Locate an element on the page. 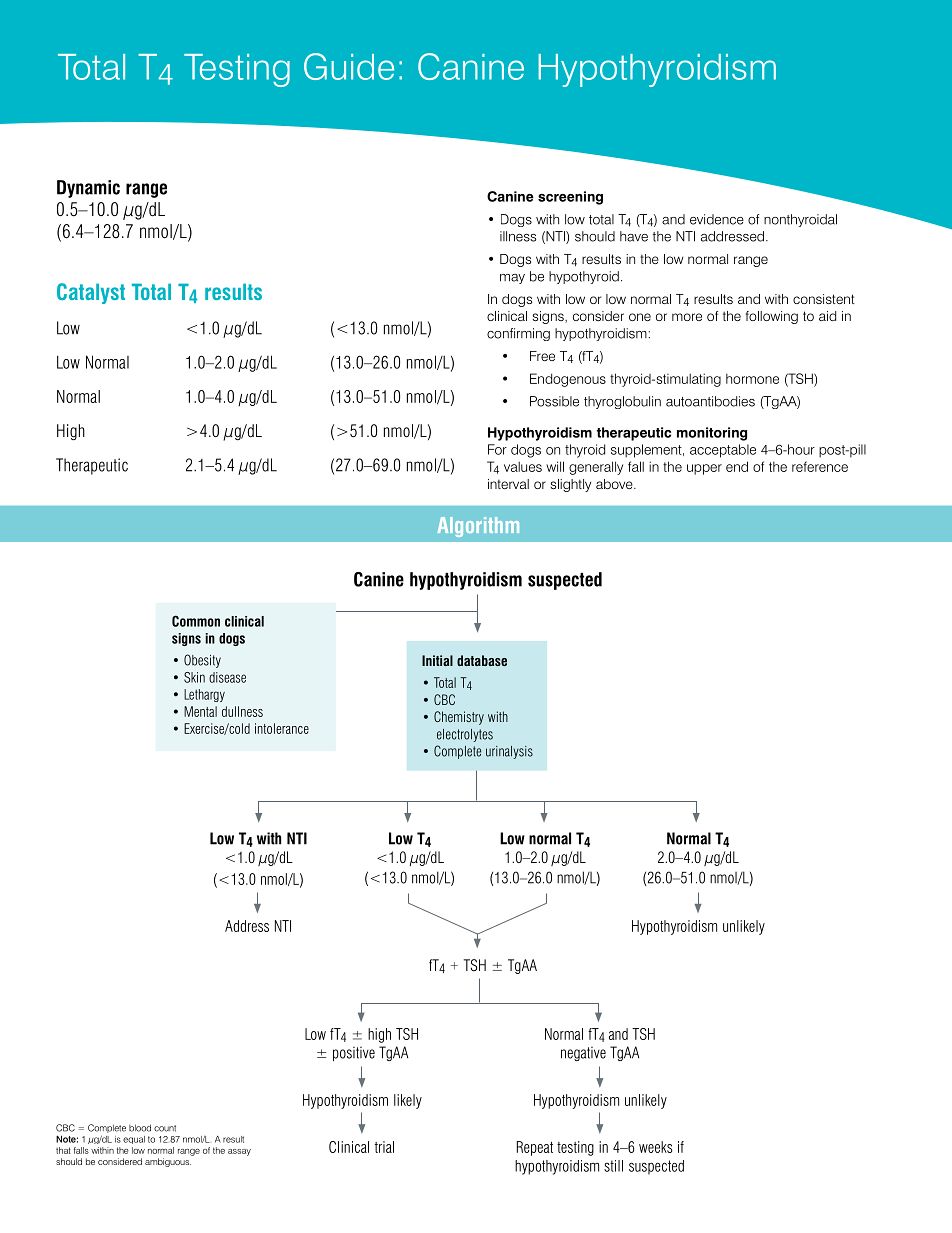 This document has height=1233, width=952. Mental is located at coordinates (200, 711).
